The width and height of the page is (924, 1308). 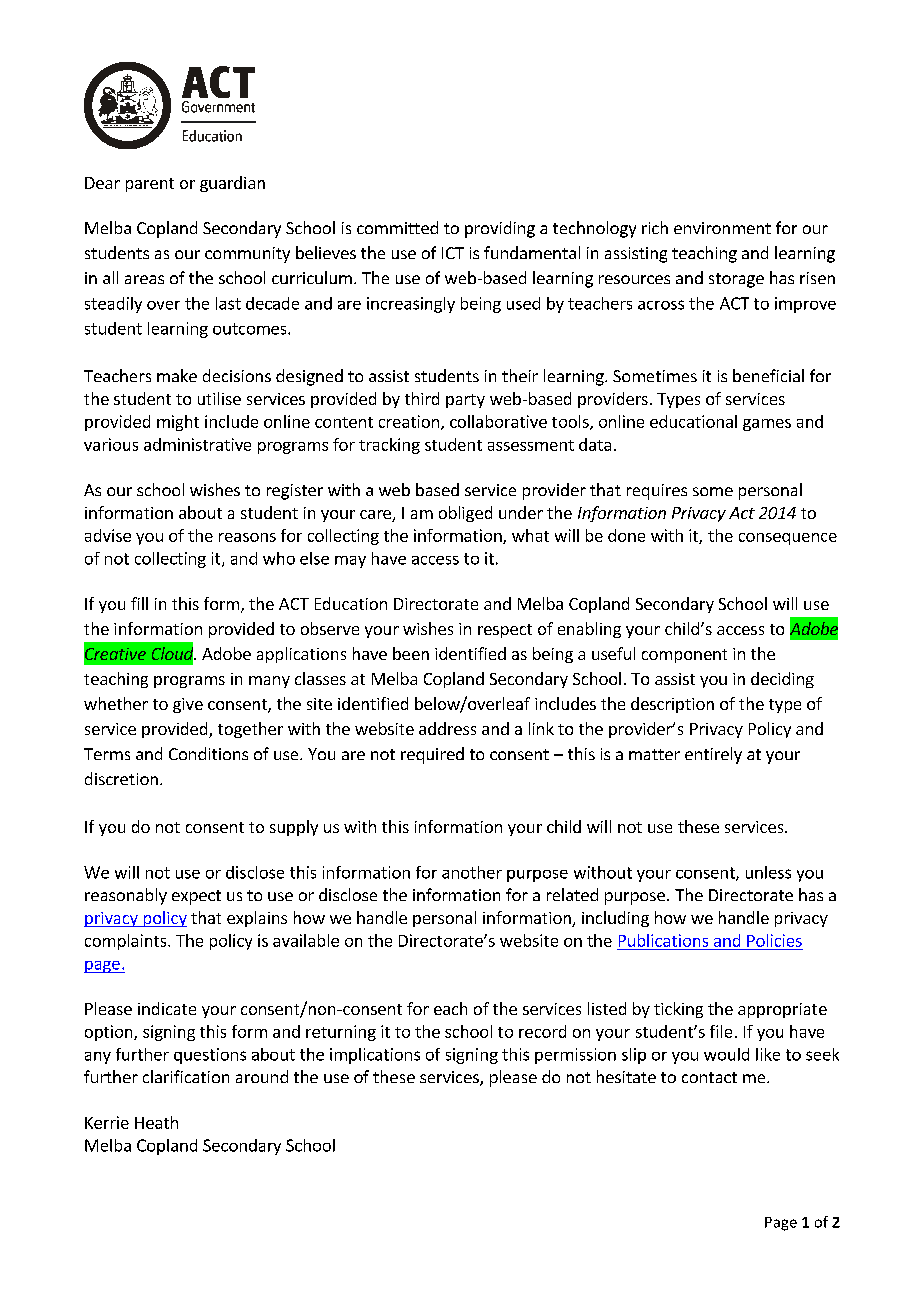 What do you see at coordinates (722, 228) in the page?
I see `environment` at bounding box center [722, 228].
